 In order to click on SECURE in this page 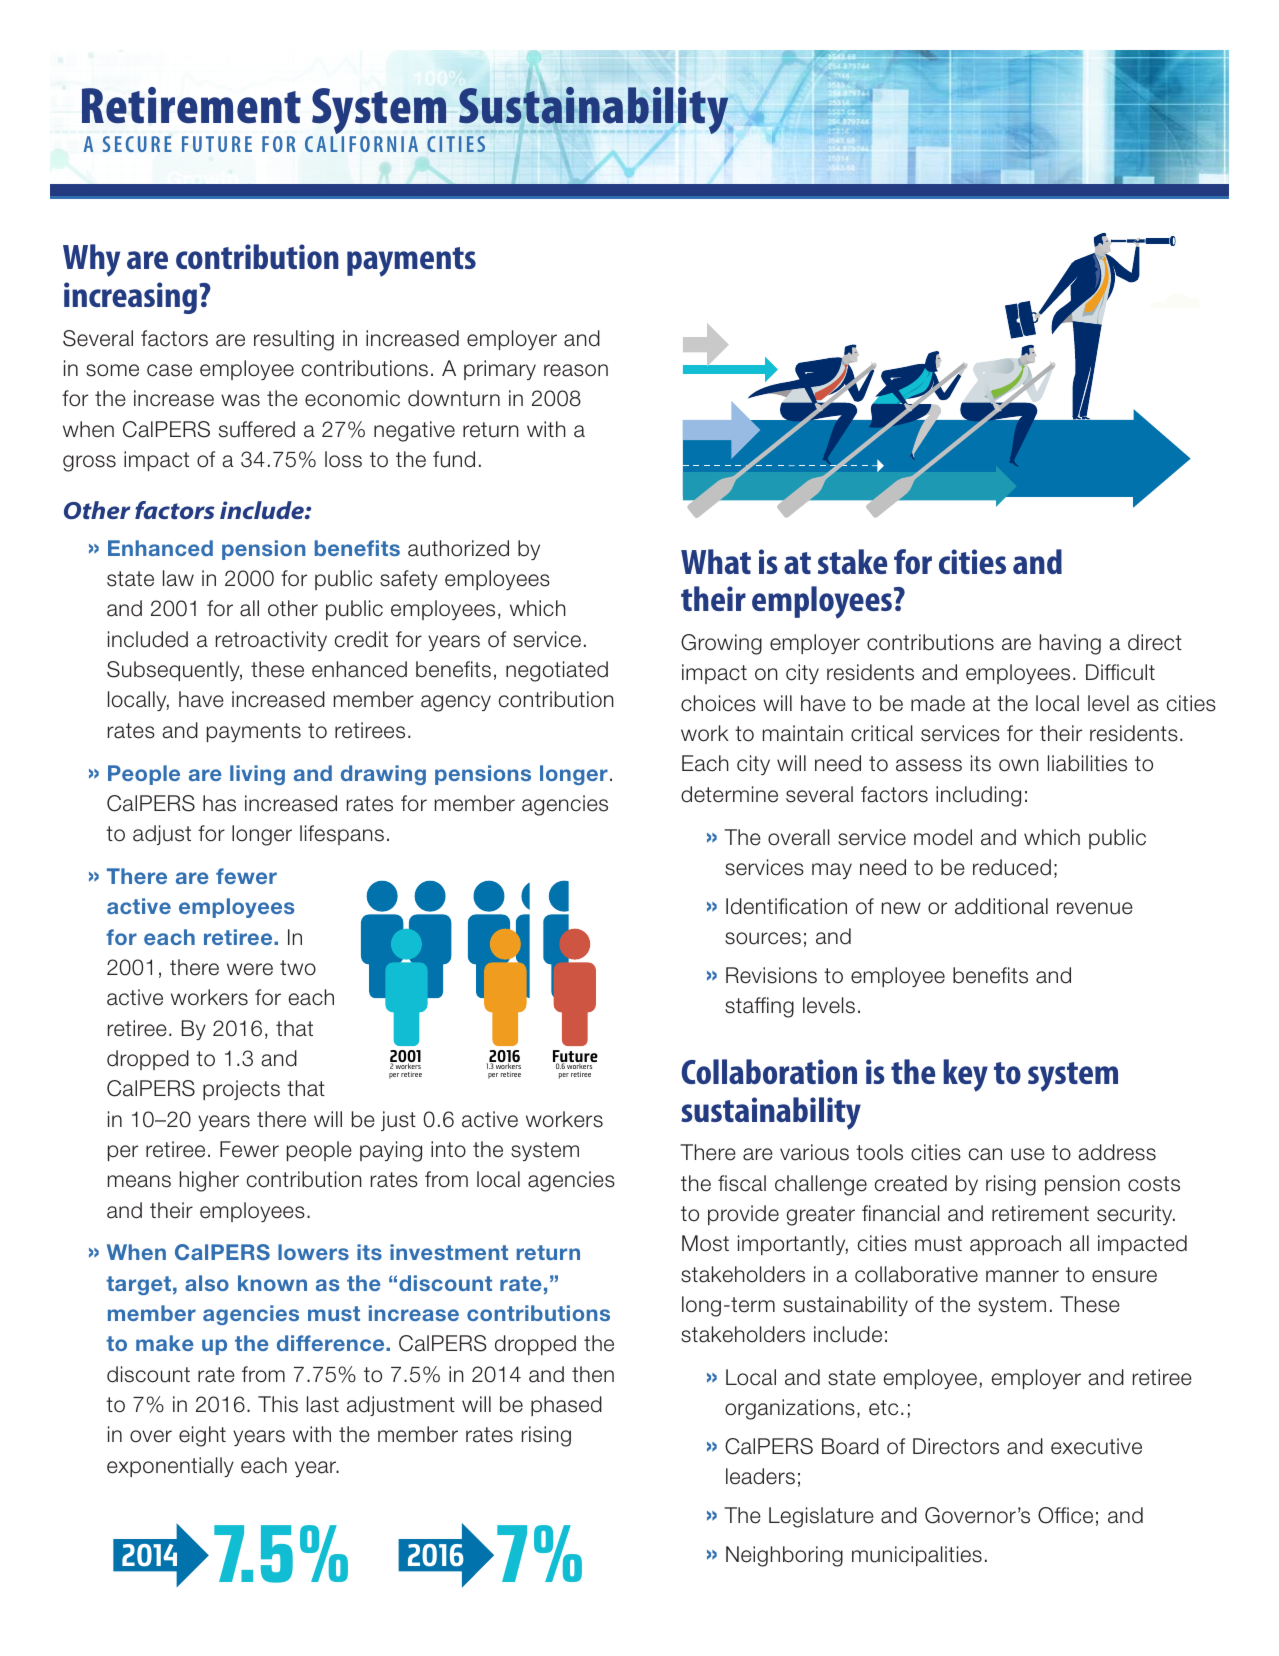, I will do `click(137, 144)`.
